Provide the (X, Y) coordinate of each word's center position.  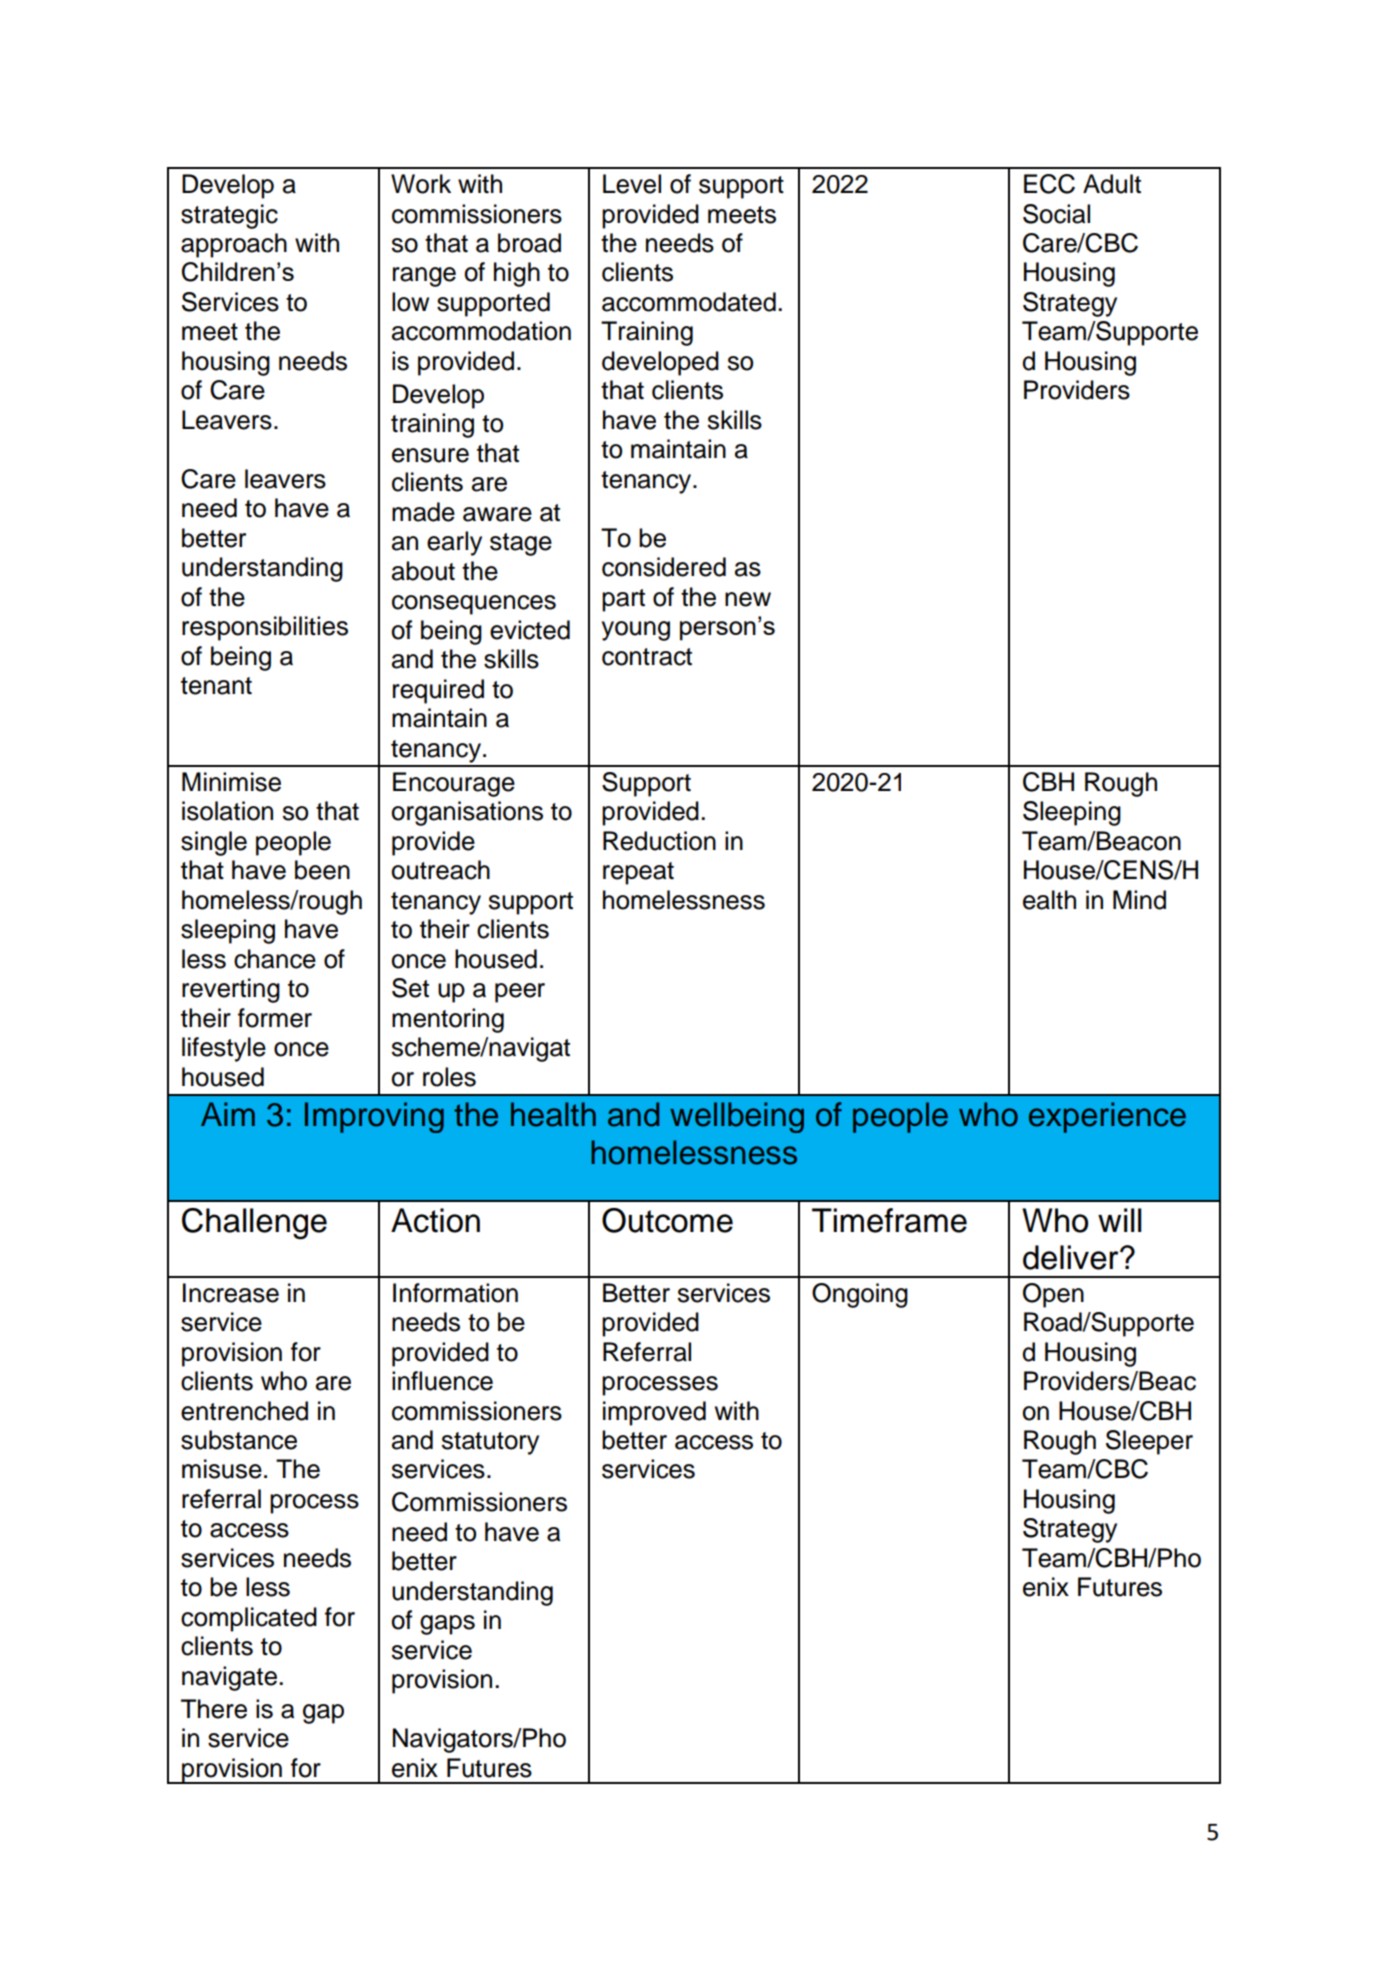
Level (632, 184)
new (748, 599)
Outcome (667, 1220)
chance (275, 959)
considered (664, 567)
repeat (638, 873)
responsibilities (265, 628)
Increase (231, 1293)
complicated (249, 1619)
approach (234, 245)
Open (1053, 1295)
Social (1056, 214)
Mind (1139, 900)
